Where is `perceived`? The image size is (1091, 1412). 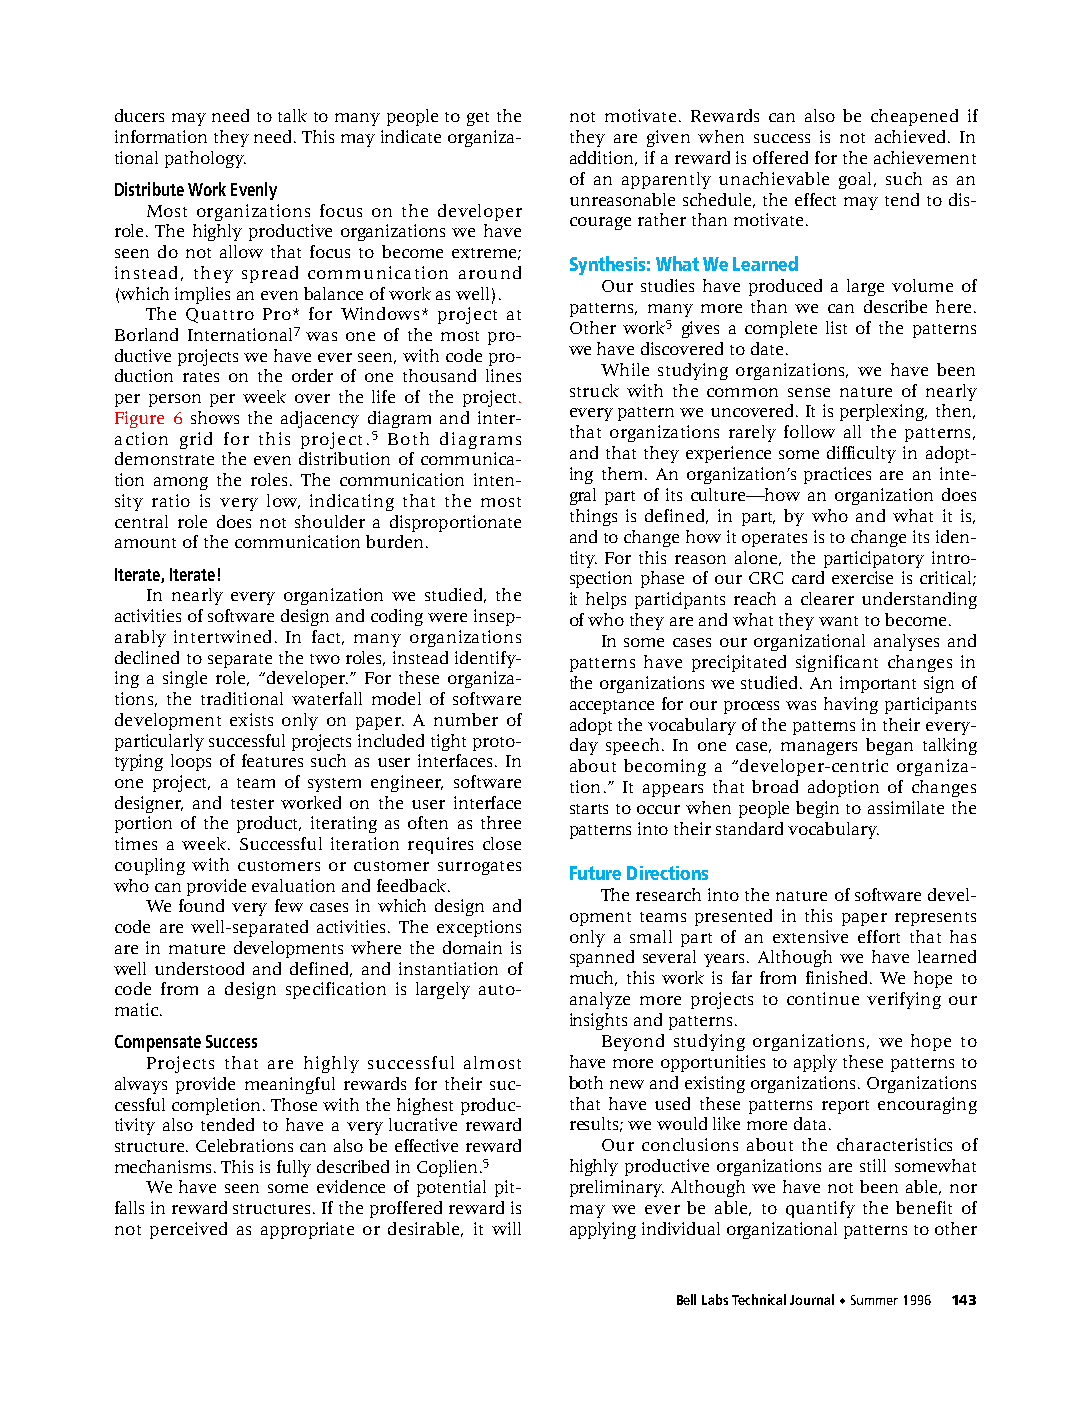
perceived is located at coordinates (188, 1230).
